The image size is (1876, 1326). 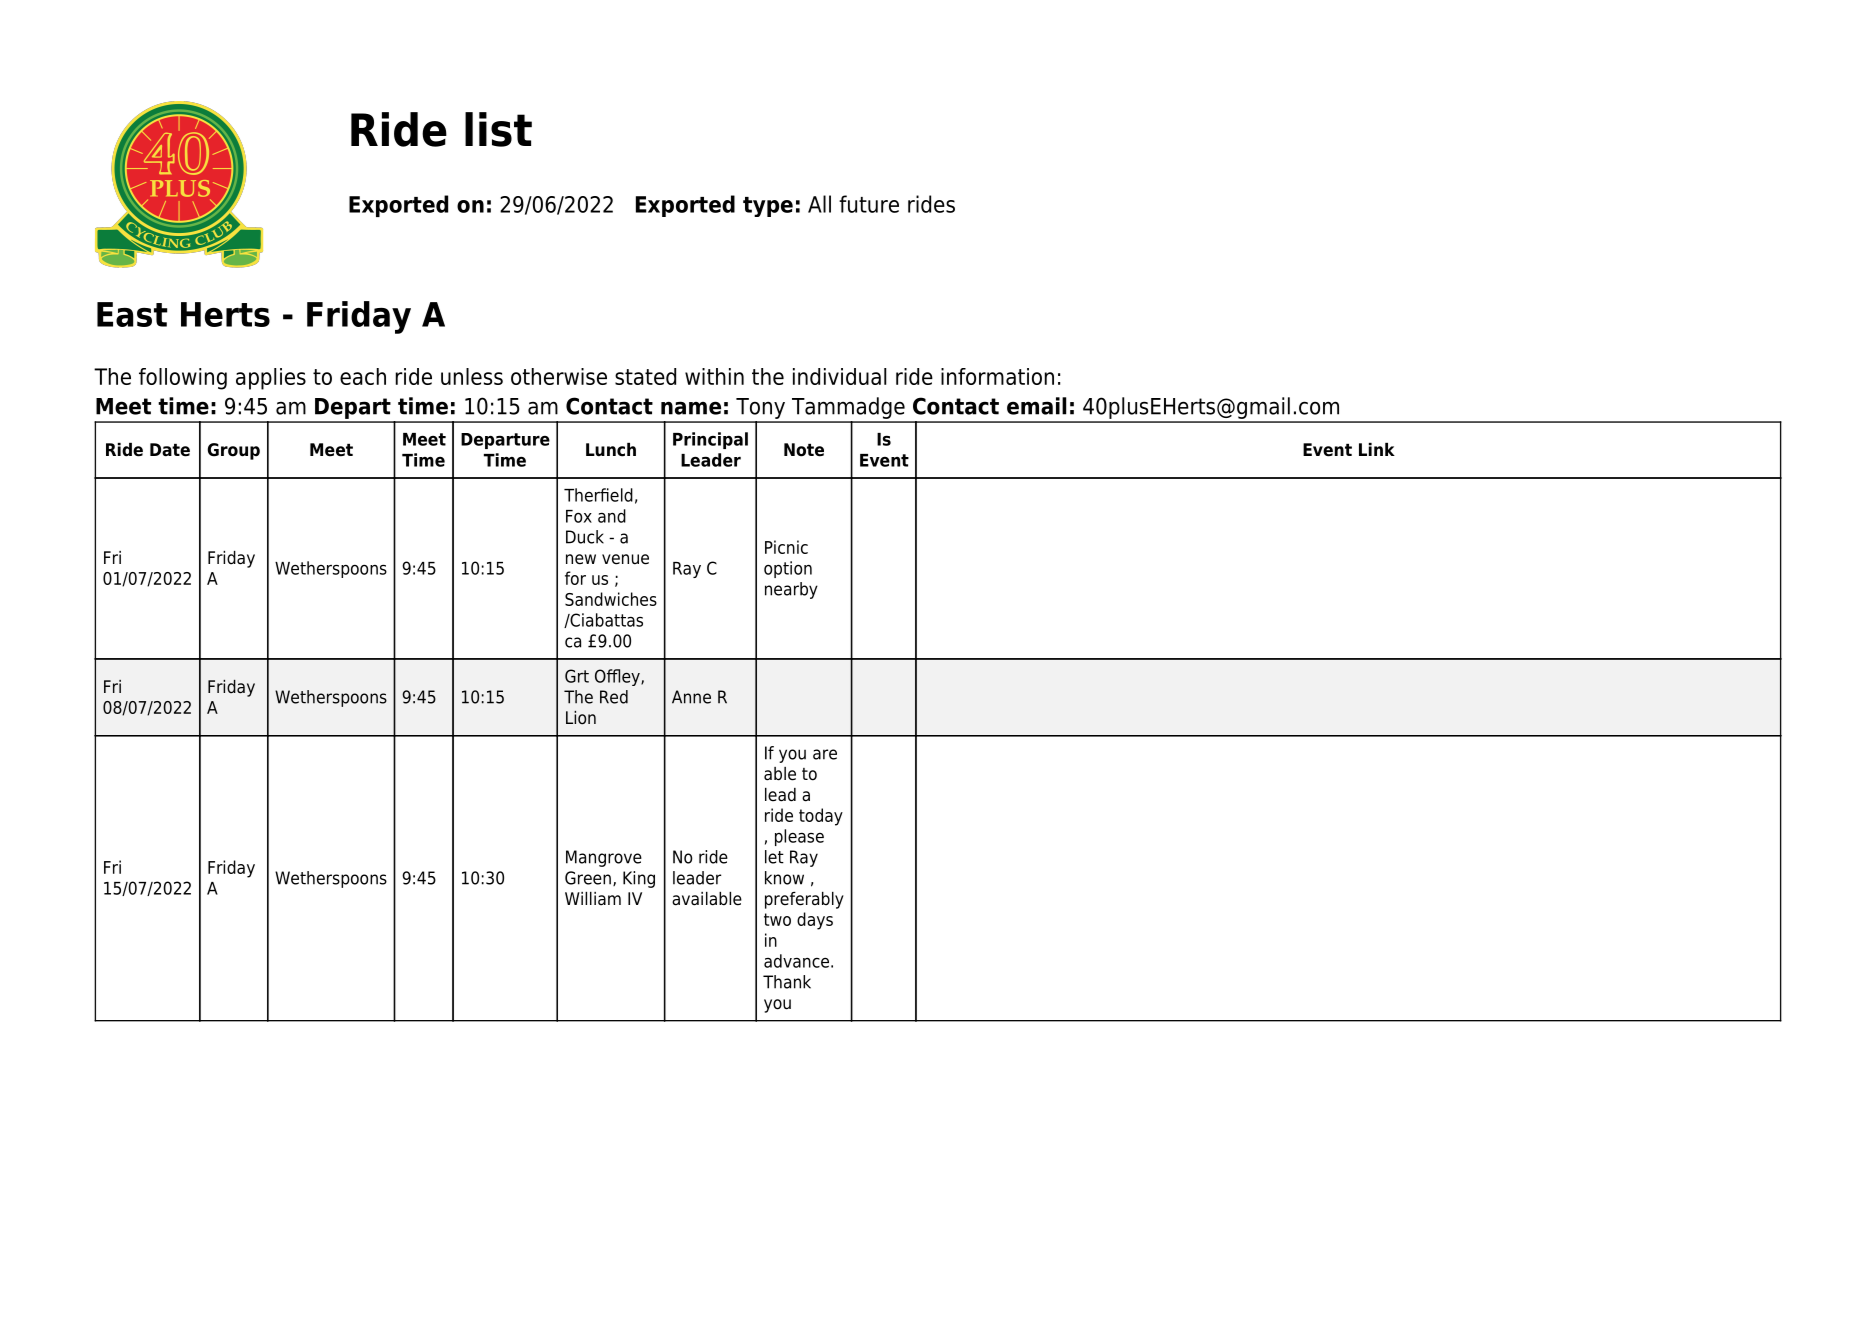 What do you see at coordinates (796, 961) in the screenshot?
I see `advance` at bounding box center [796, 961].
